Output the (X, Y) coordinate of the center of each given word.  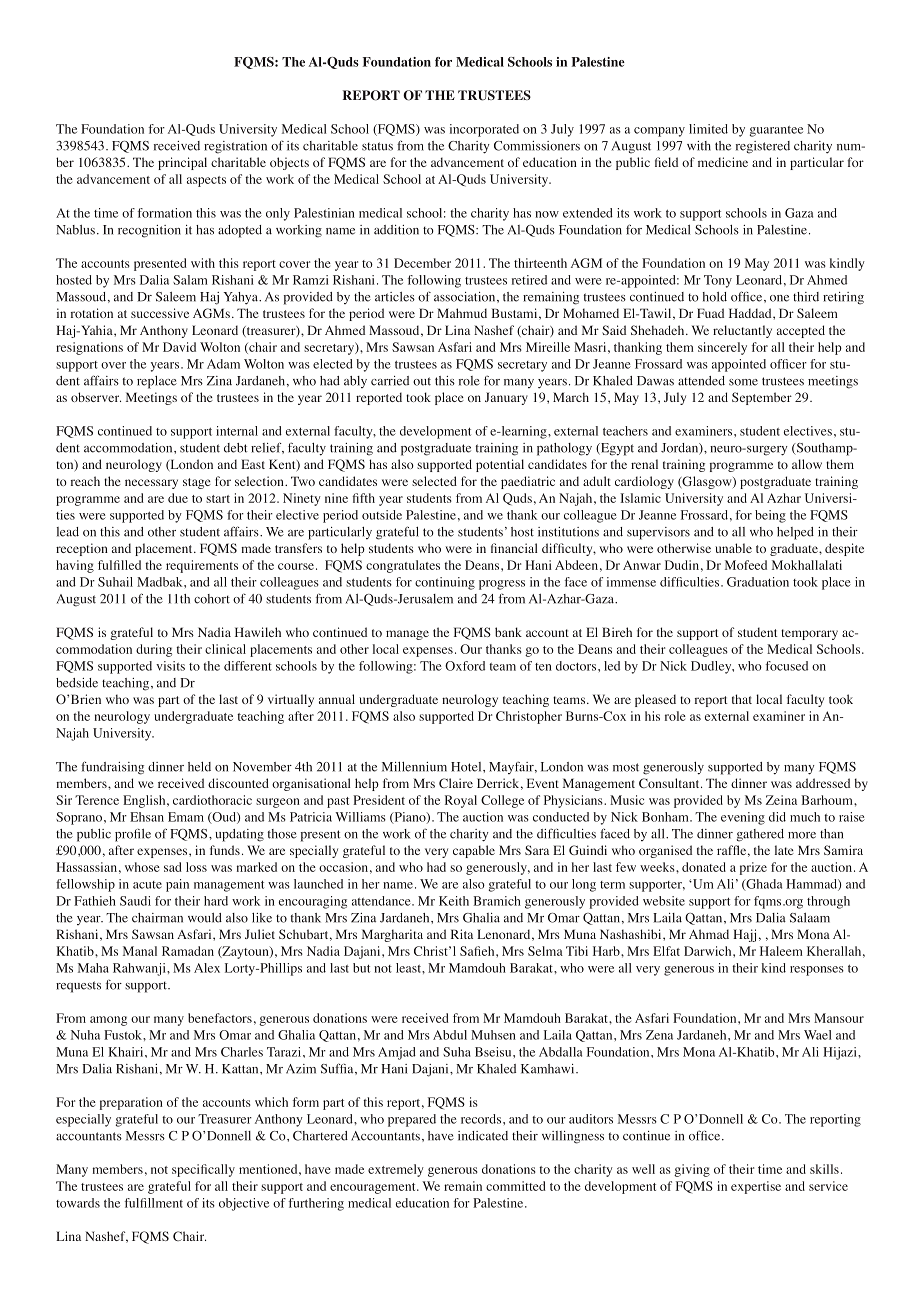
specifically (203, 1170)
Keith (454, 901)
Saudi (135, 901)
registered (763, 147)
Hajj (744, 935)
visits (170, 666)
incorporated (484, 130)
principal (182, 163)
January (506, 398)
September (762, 398)
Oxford (465, 666)
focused (787, 666)
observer (96, 397)
